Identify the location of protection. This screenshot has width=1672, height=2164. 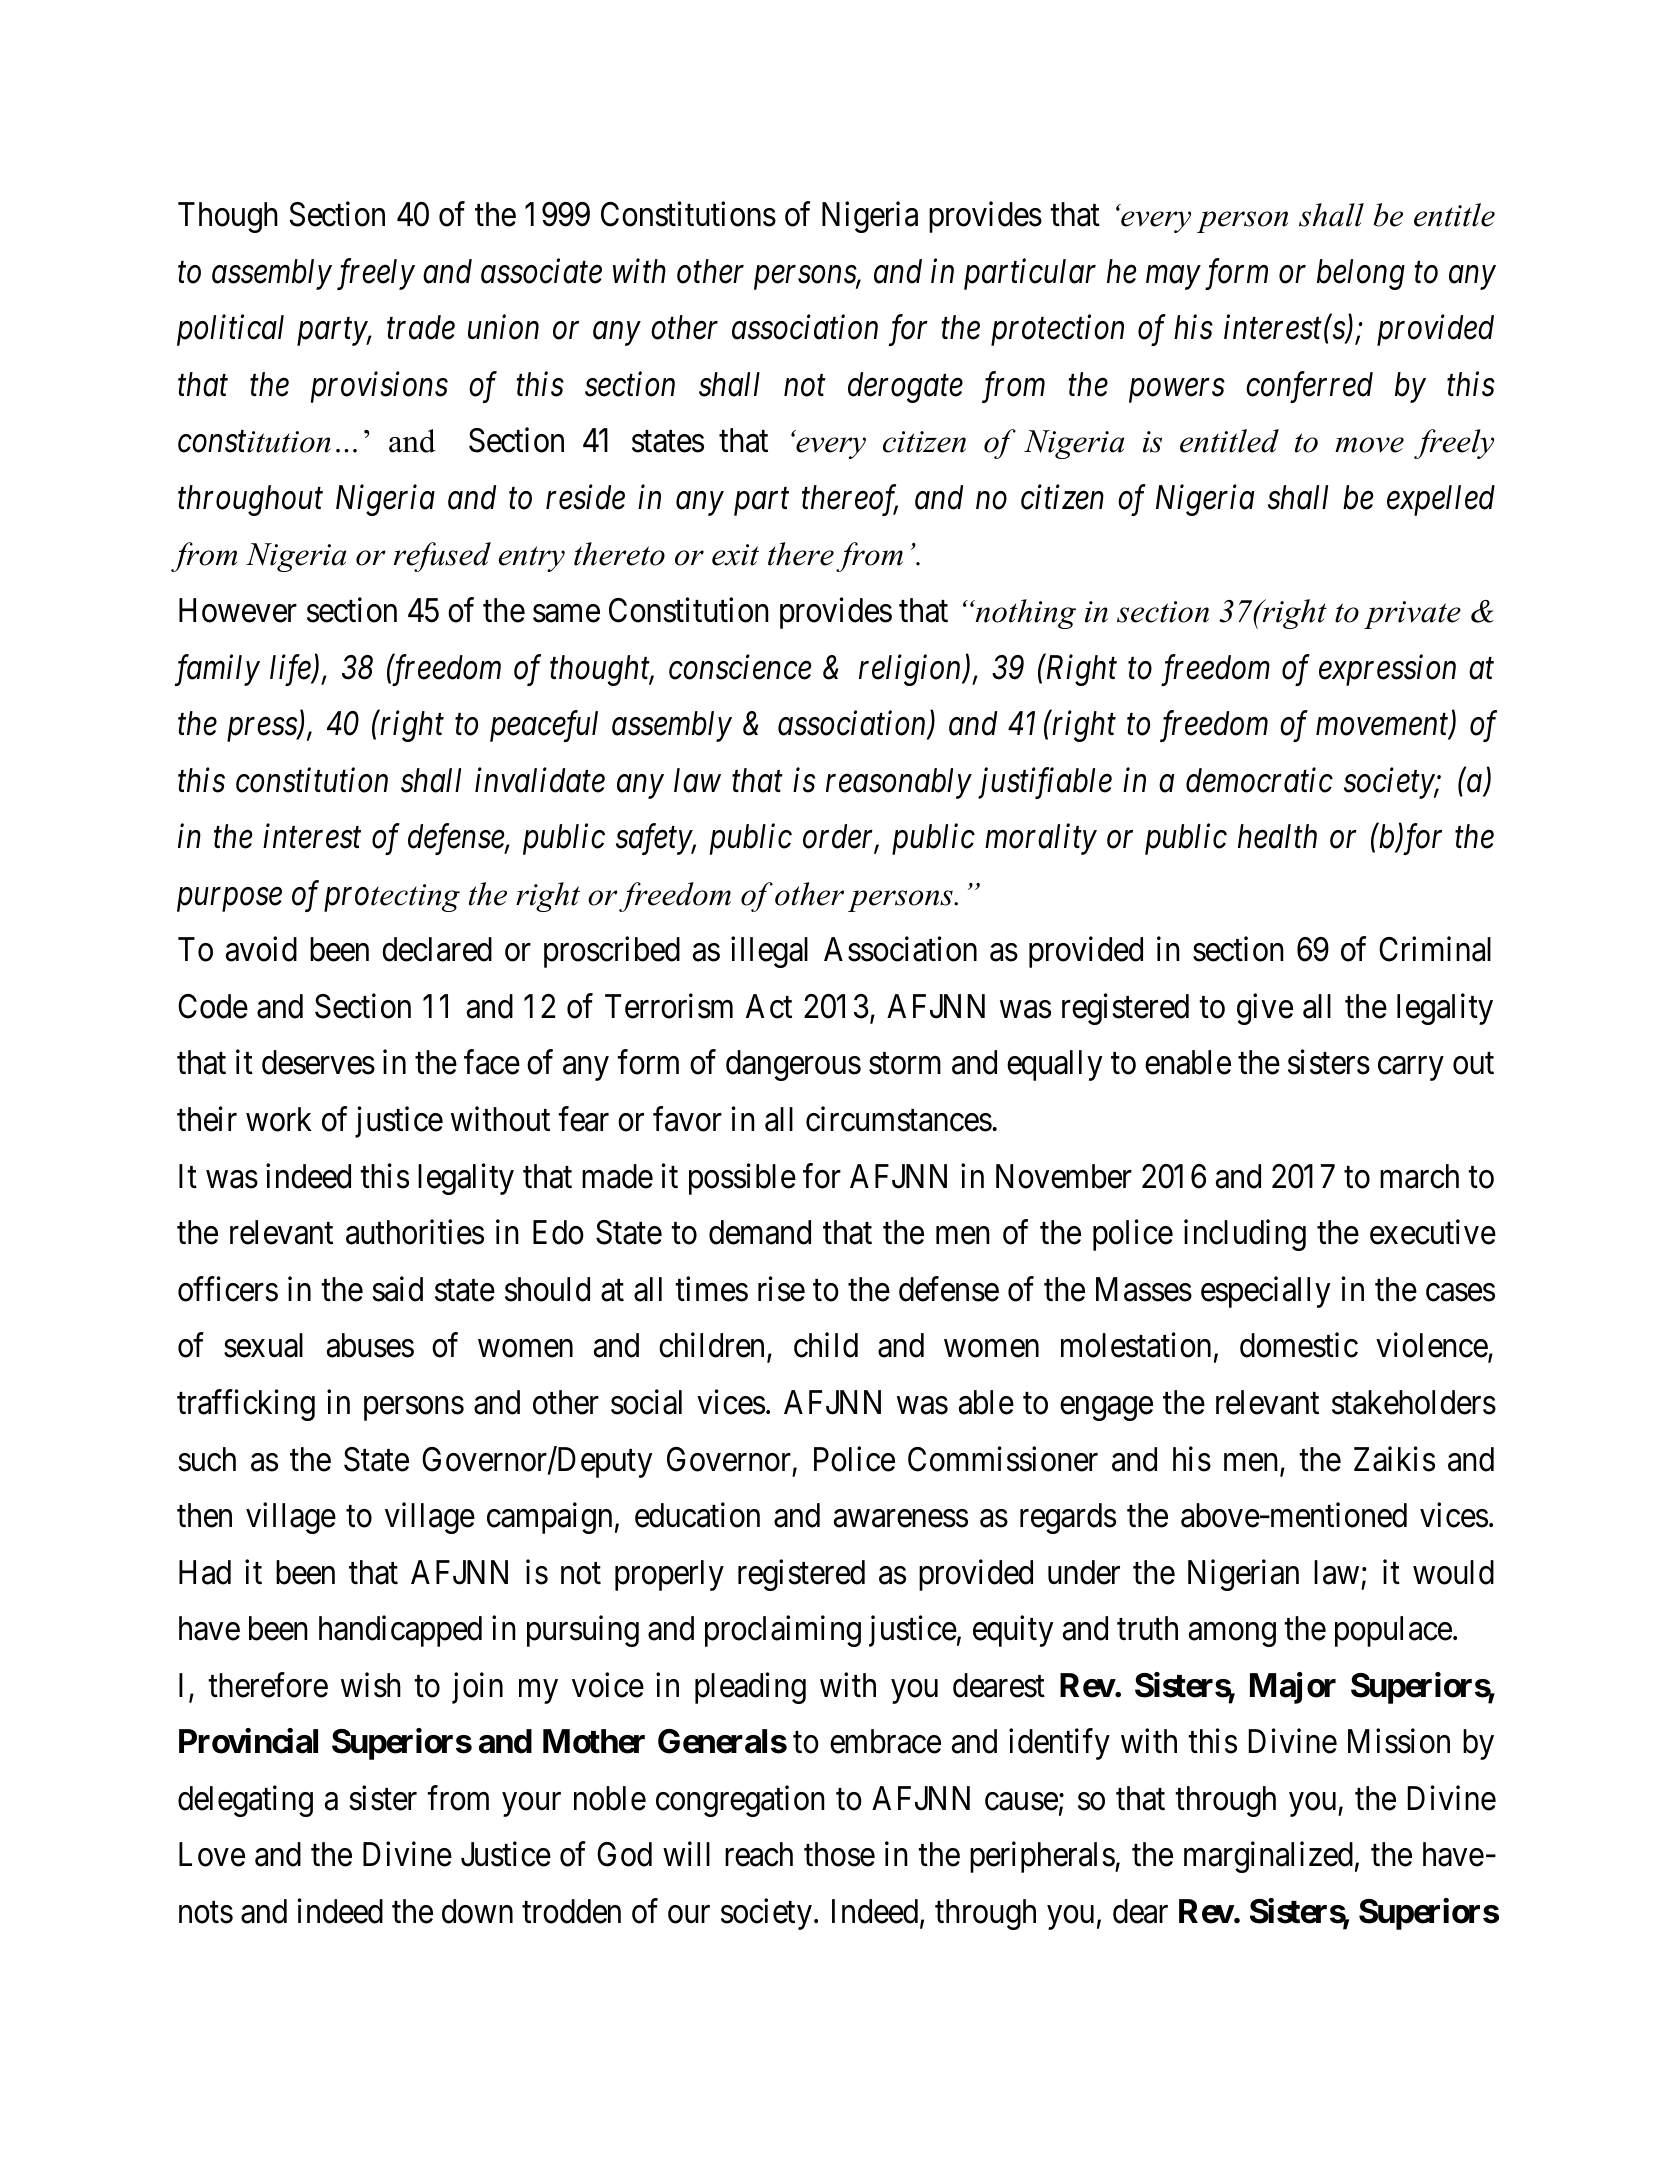
(1057, 331).
